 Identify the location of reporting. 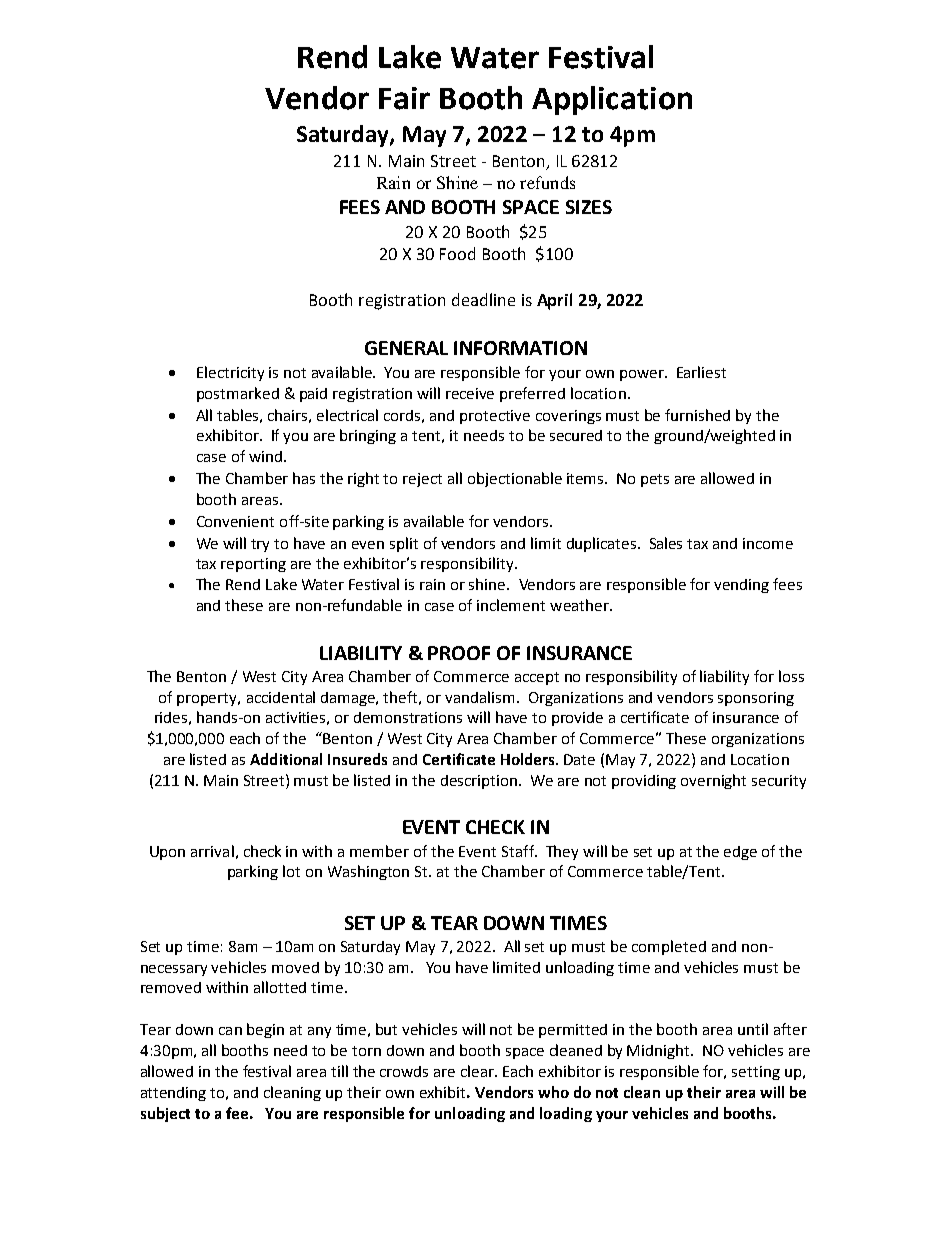
(253, 565).
